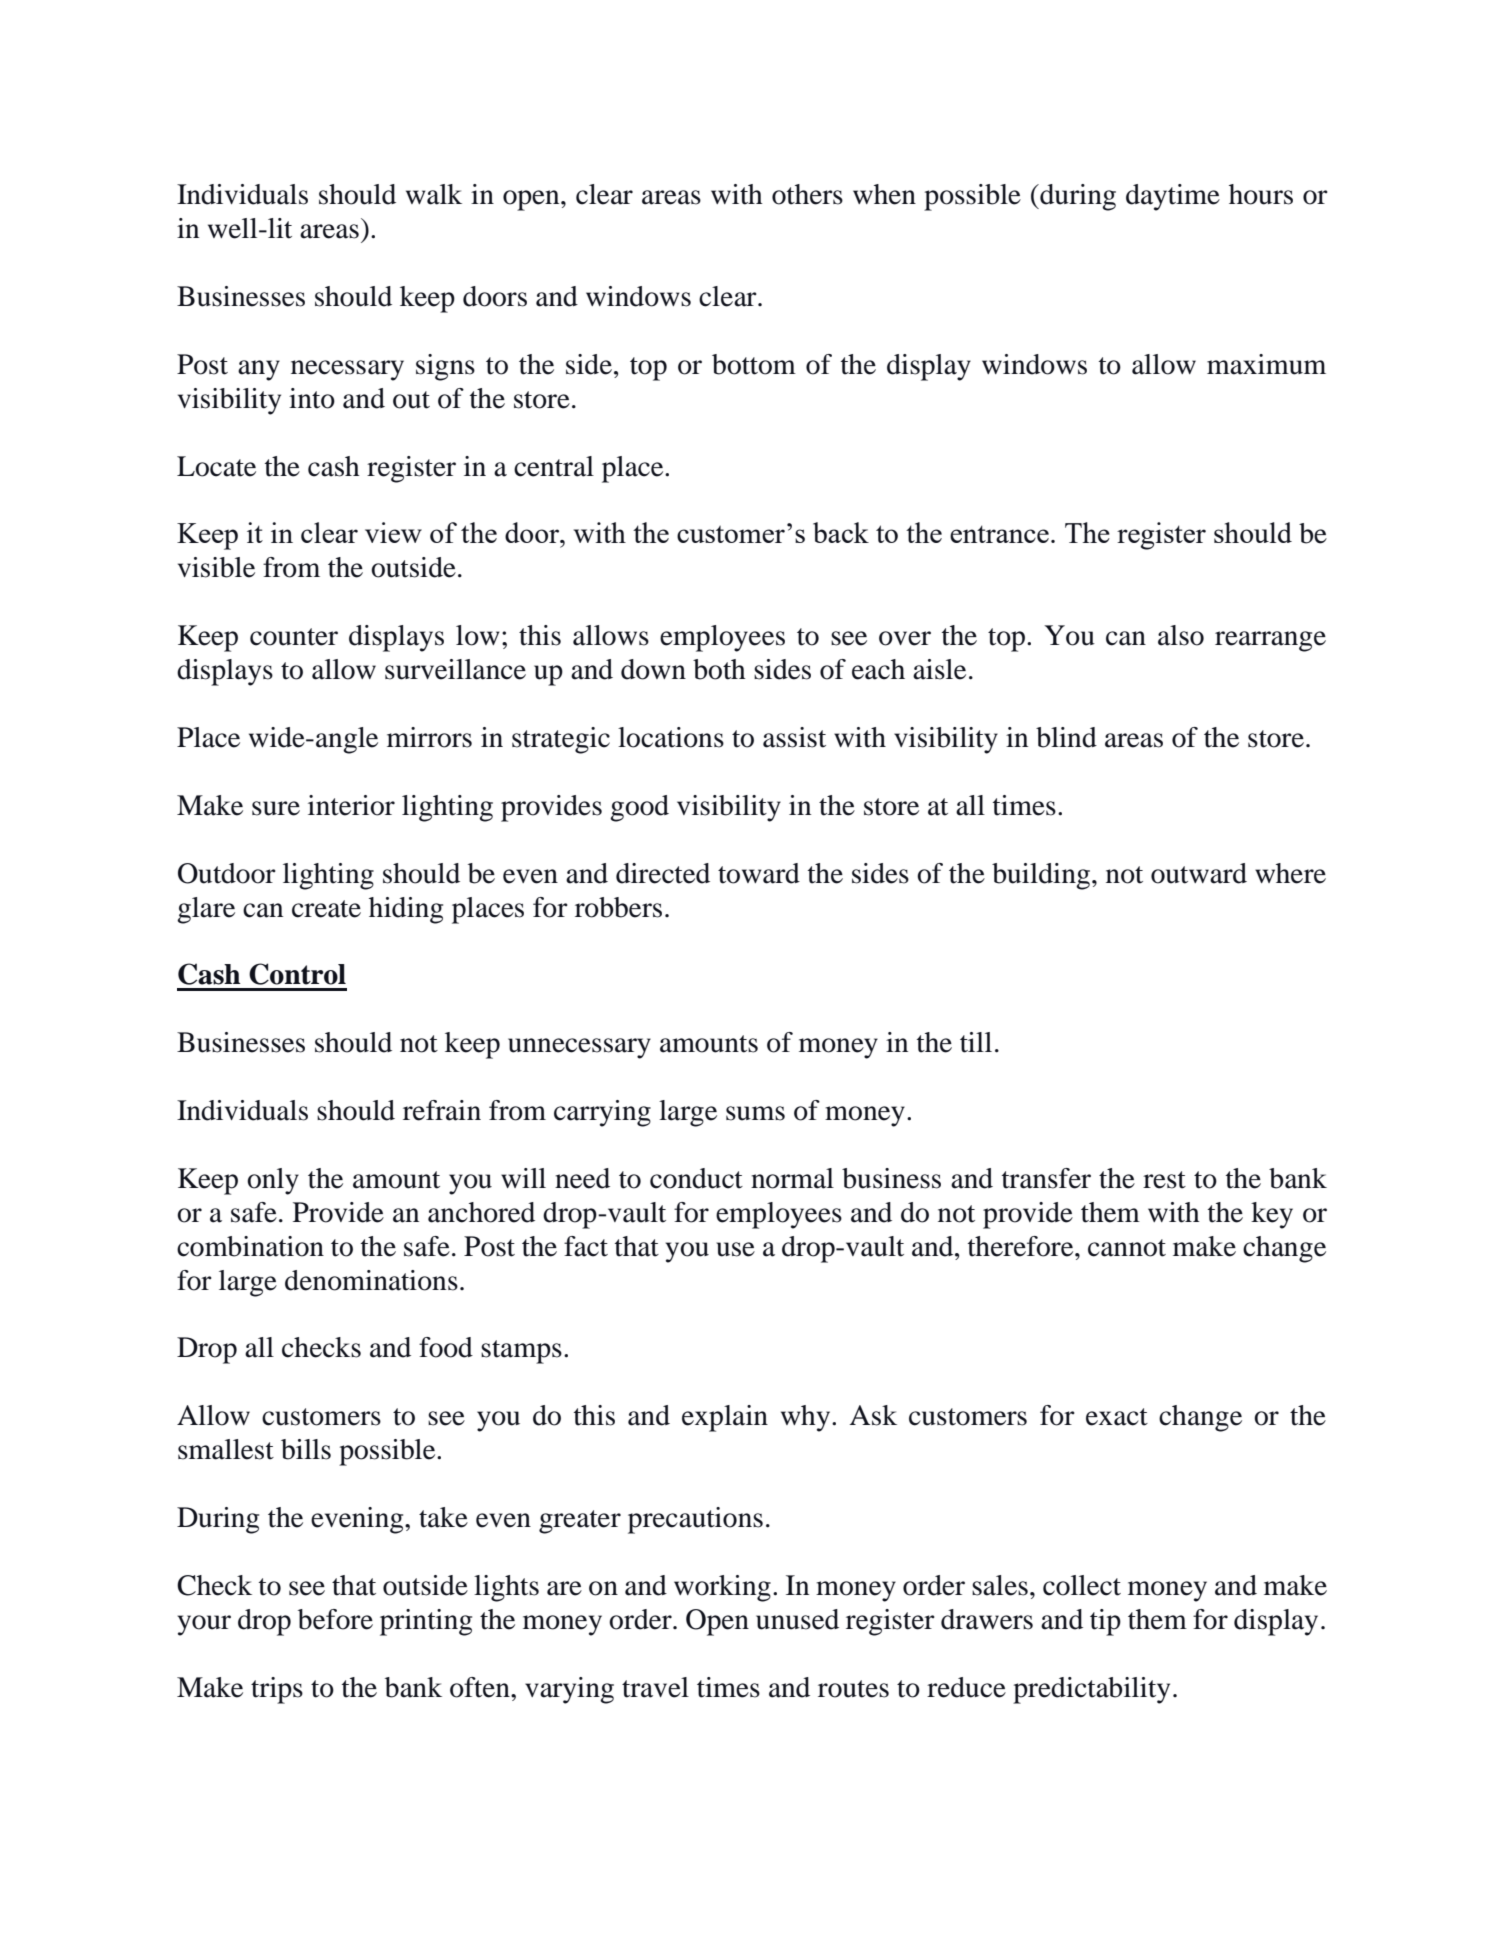 This page has width=1504, height=1946. Describe the element at coordinates (1199, 873) in the page. I see `outward` at that location.
